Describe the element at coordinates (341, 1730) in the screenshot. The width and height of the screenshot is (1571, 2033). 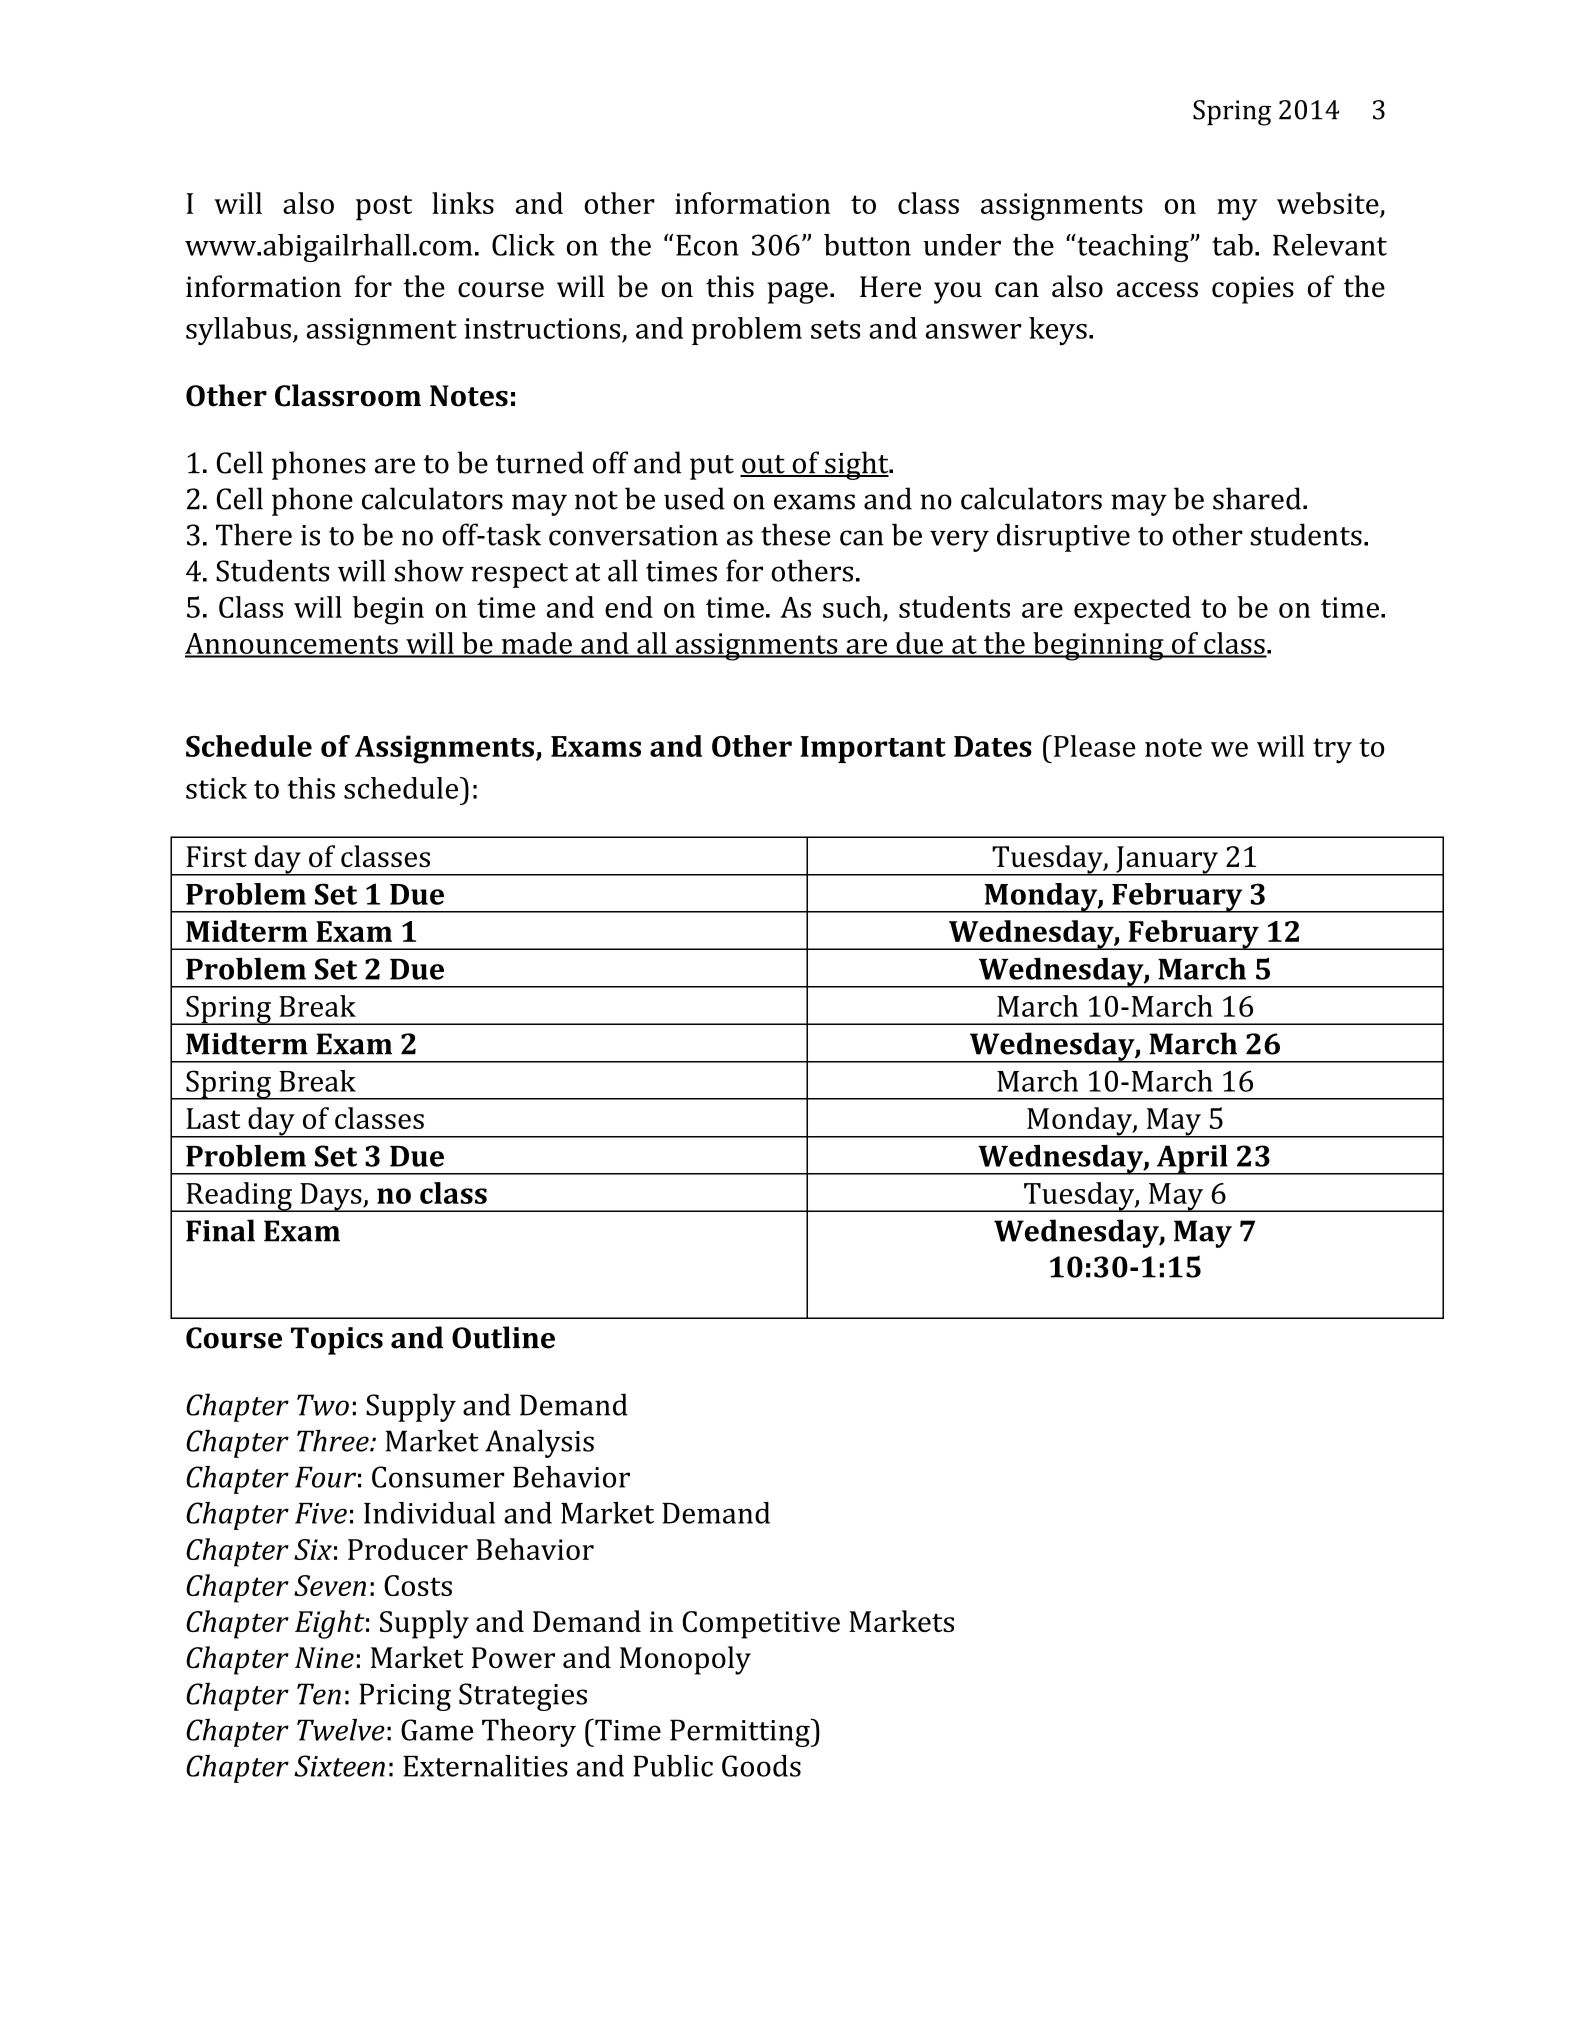
I see `Twelve` at that location.
